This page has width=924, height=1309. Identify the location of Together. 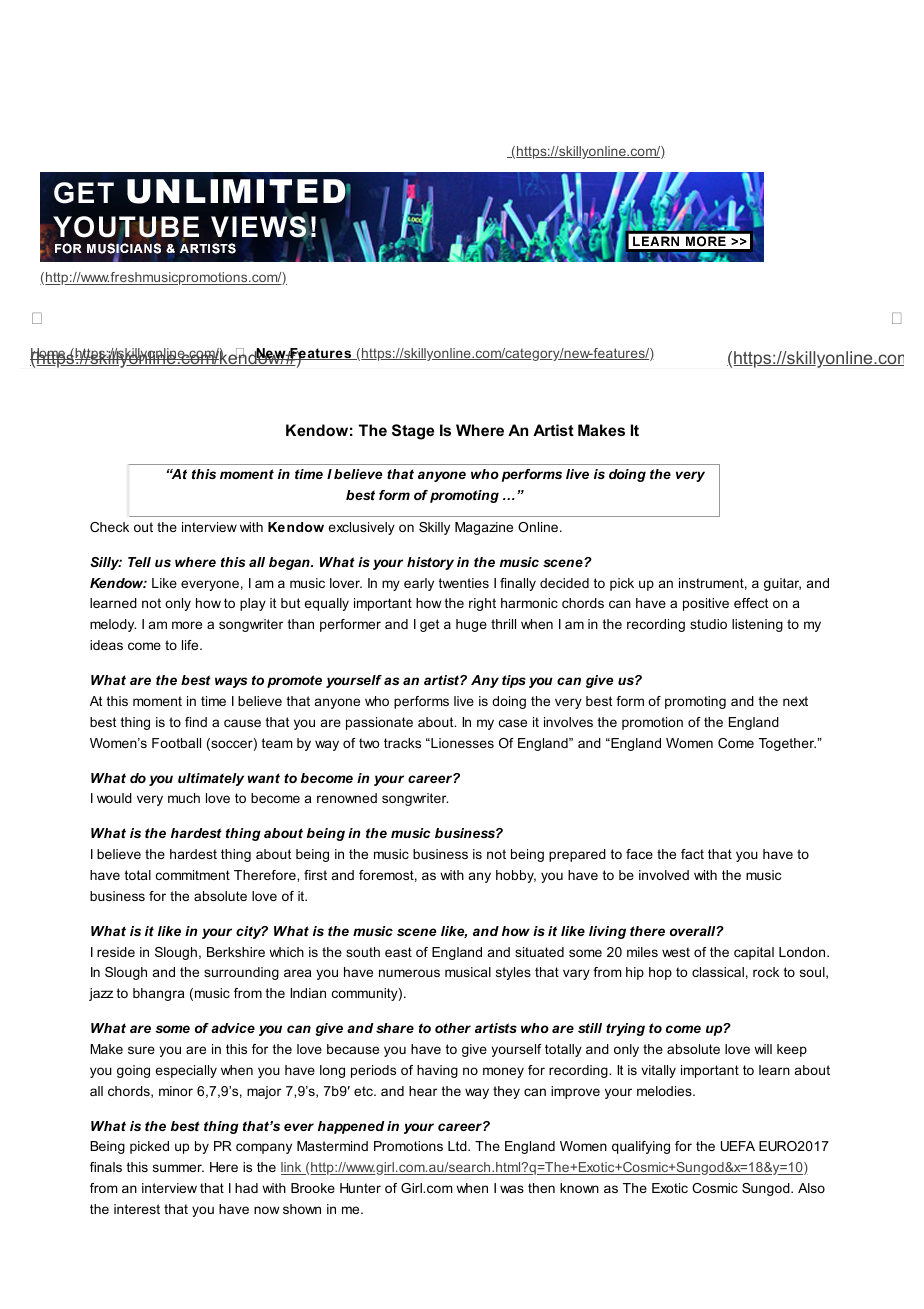
(787, 744).
